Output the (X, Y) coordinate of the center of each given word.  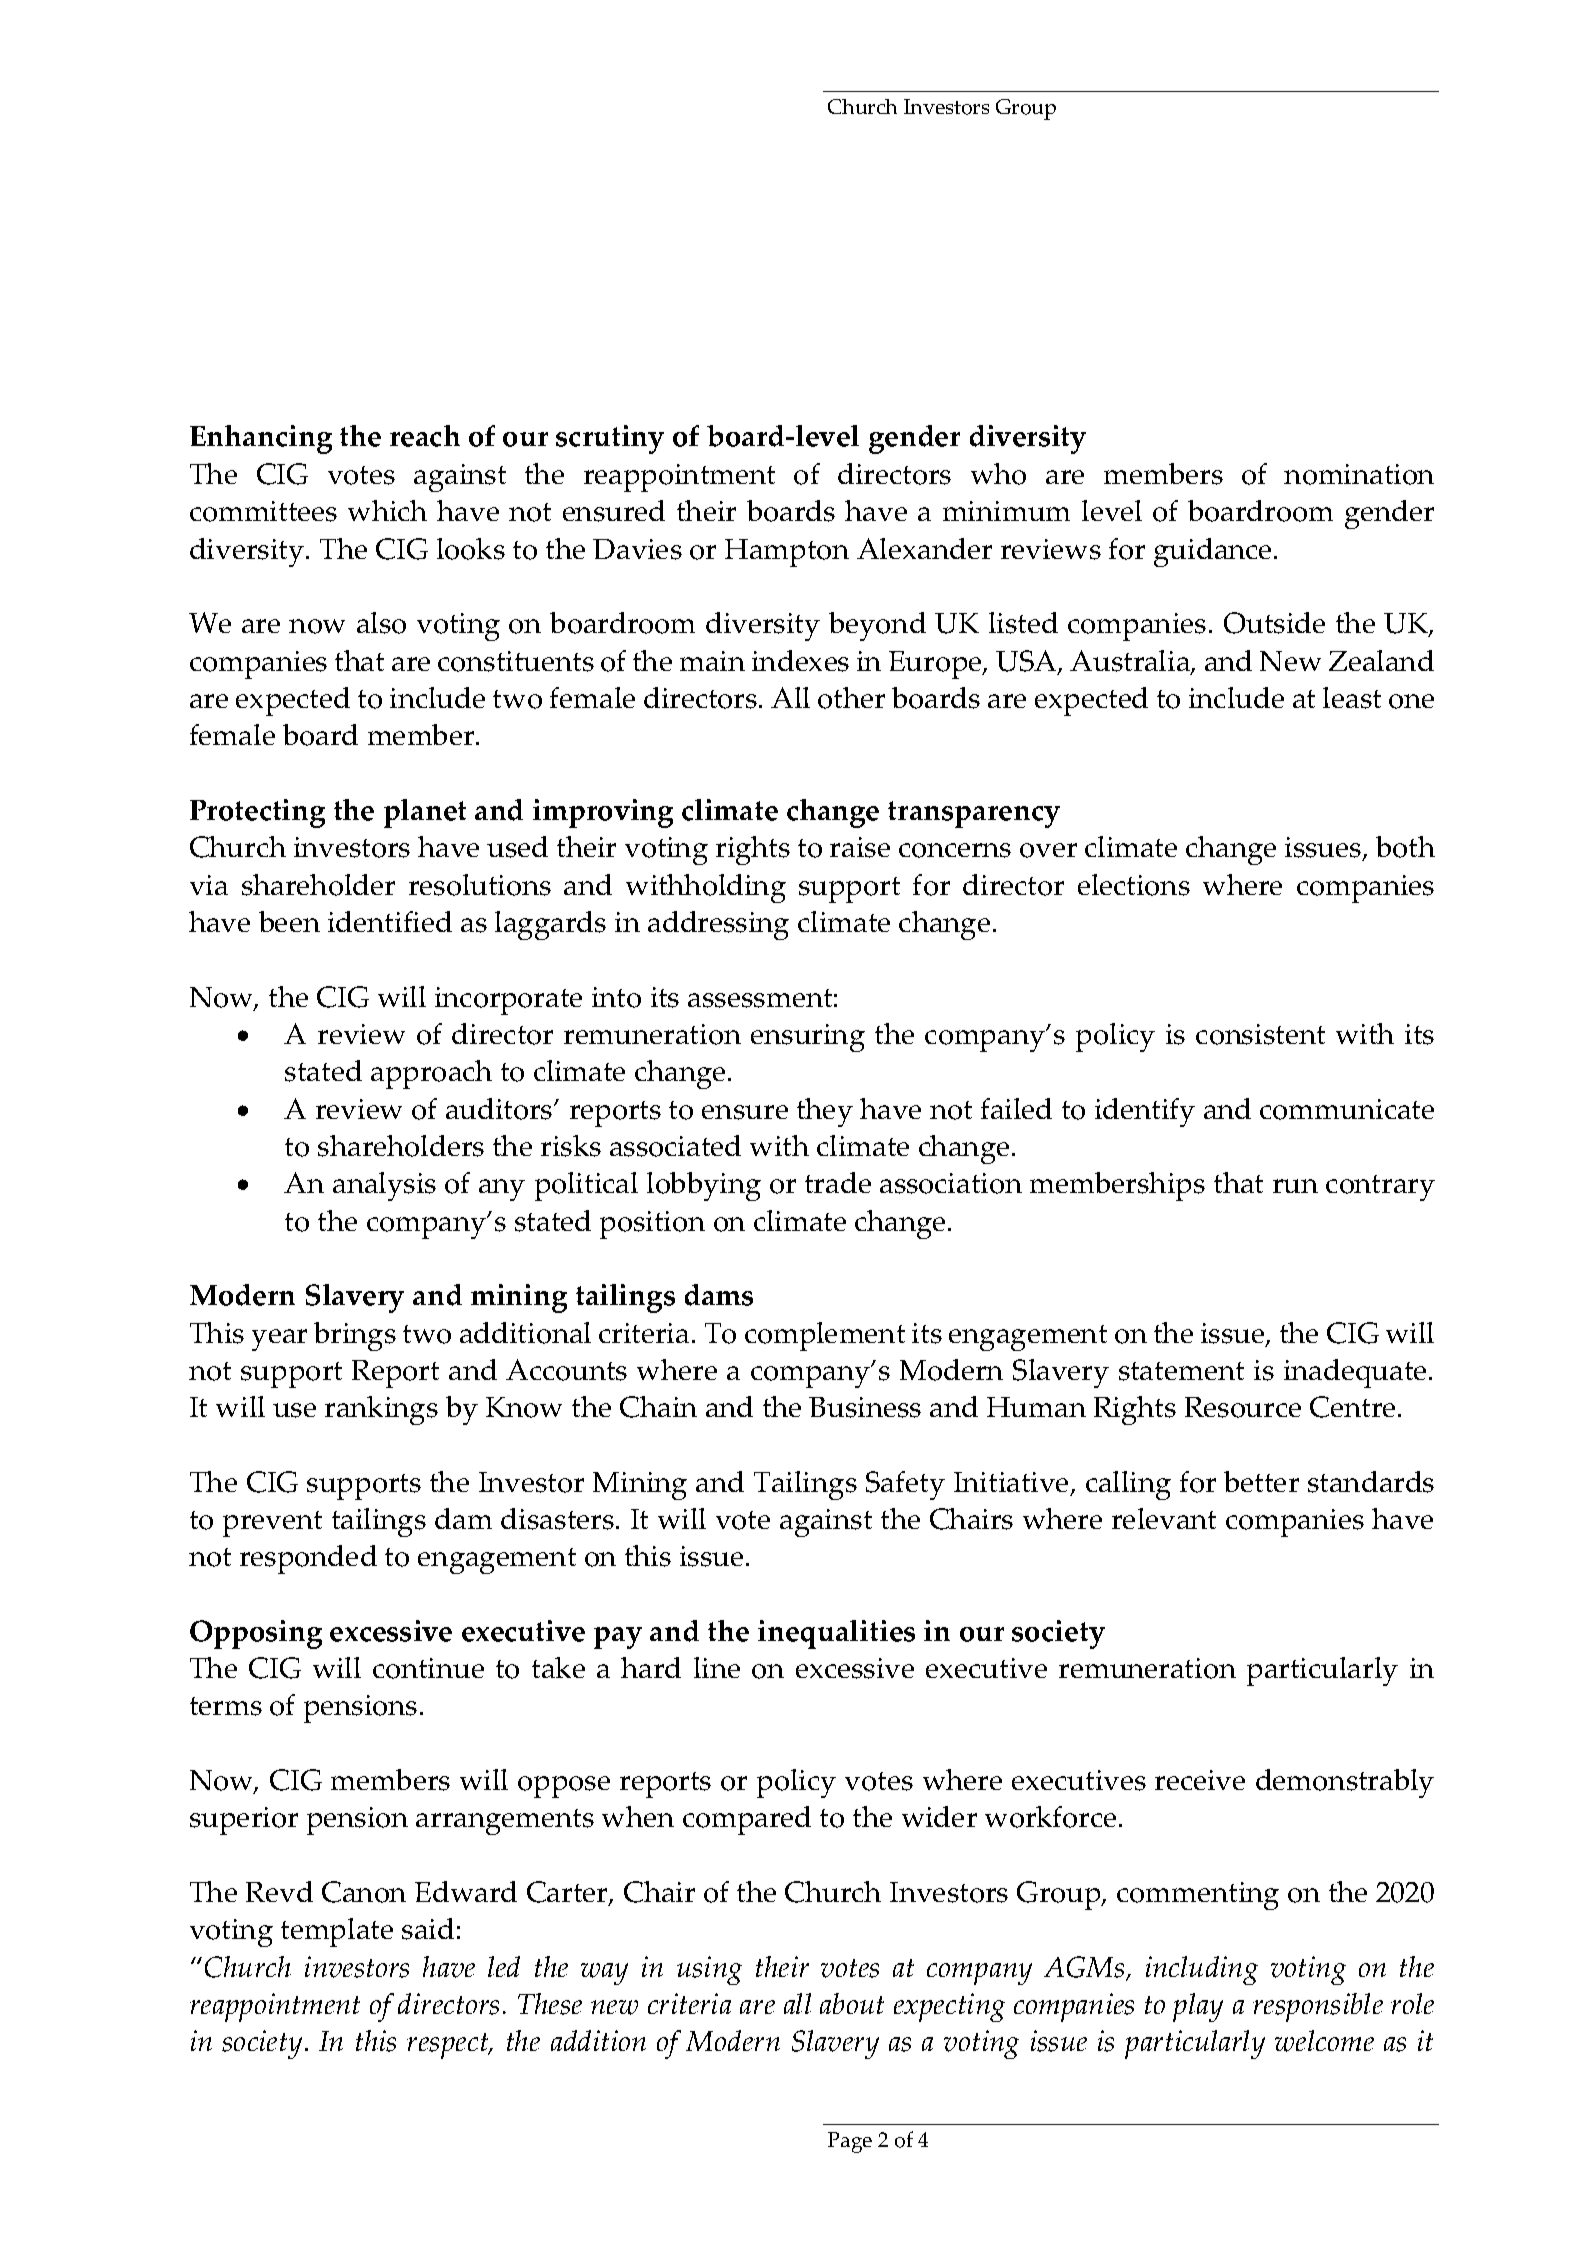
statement (1181, 1371)
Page (850, 2142)
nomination (1359, 474)
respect (449, 2046)
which (387, 510)
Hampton (787, 553)
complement (825, 1336)
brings (355, 1336)
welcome (1324, 2041)
